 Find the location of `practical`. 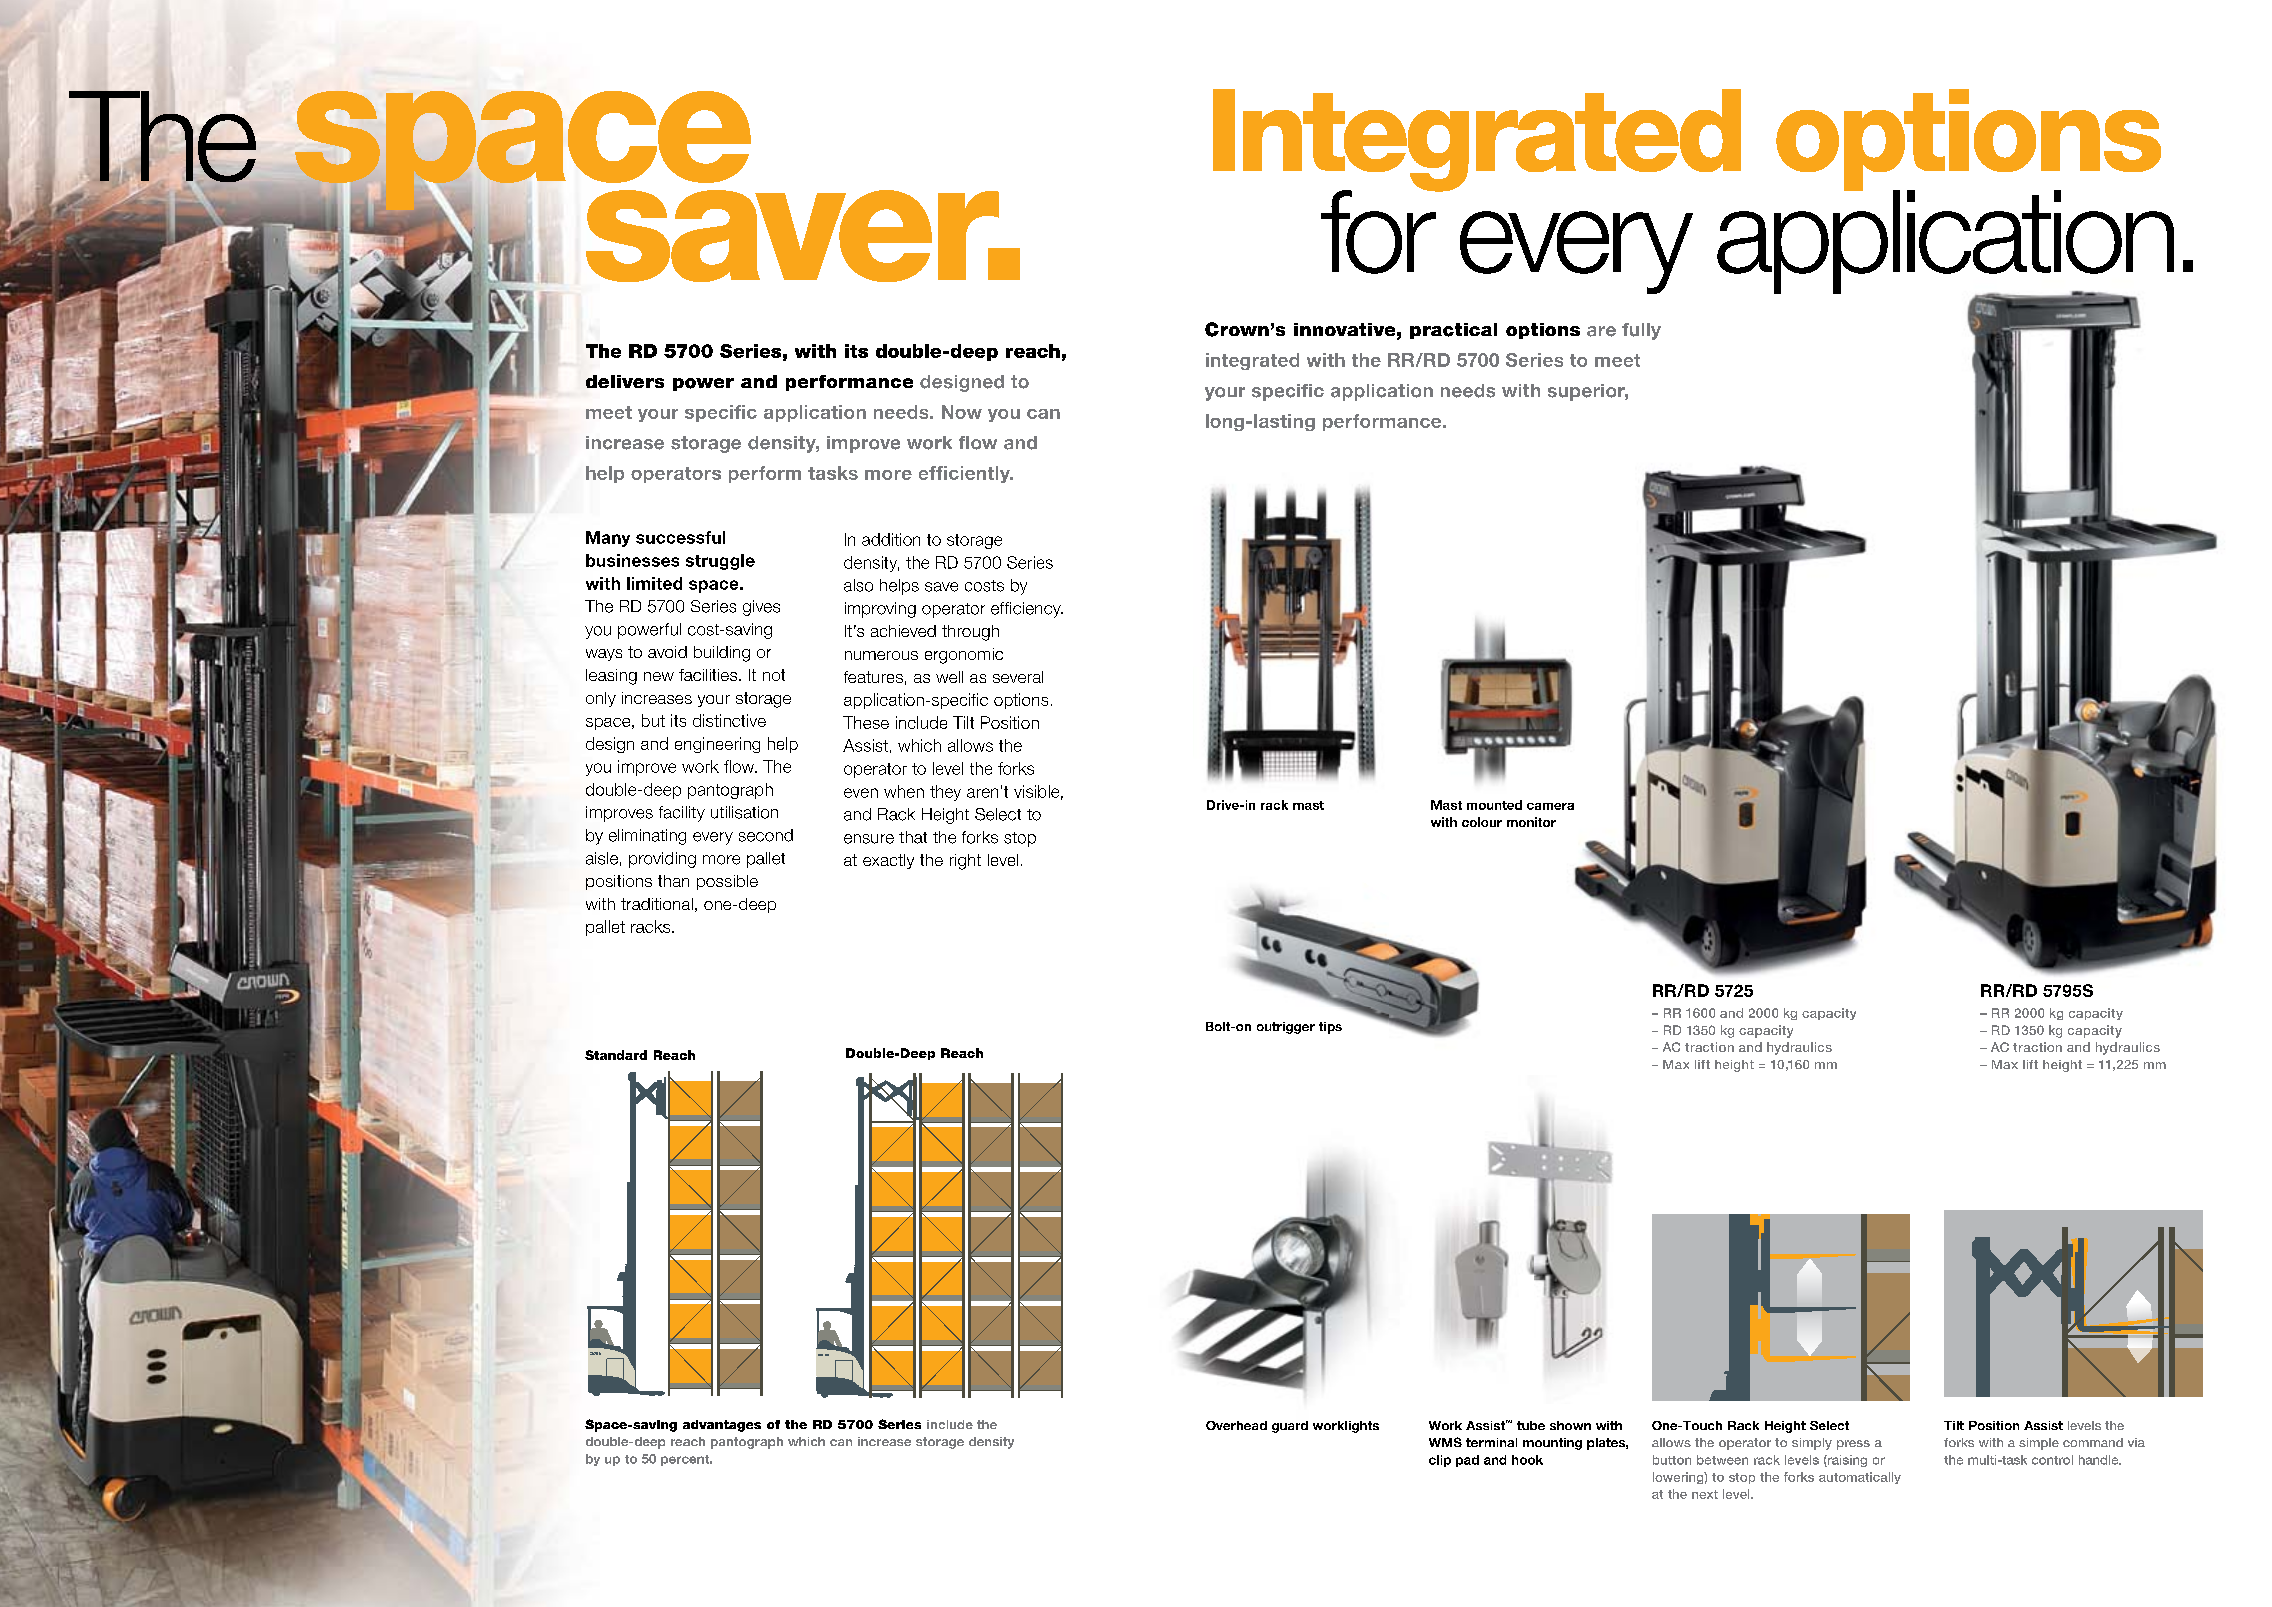

practical is located at coordinates (1453, 331).
